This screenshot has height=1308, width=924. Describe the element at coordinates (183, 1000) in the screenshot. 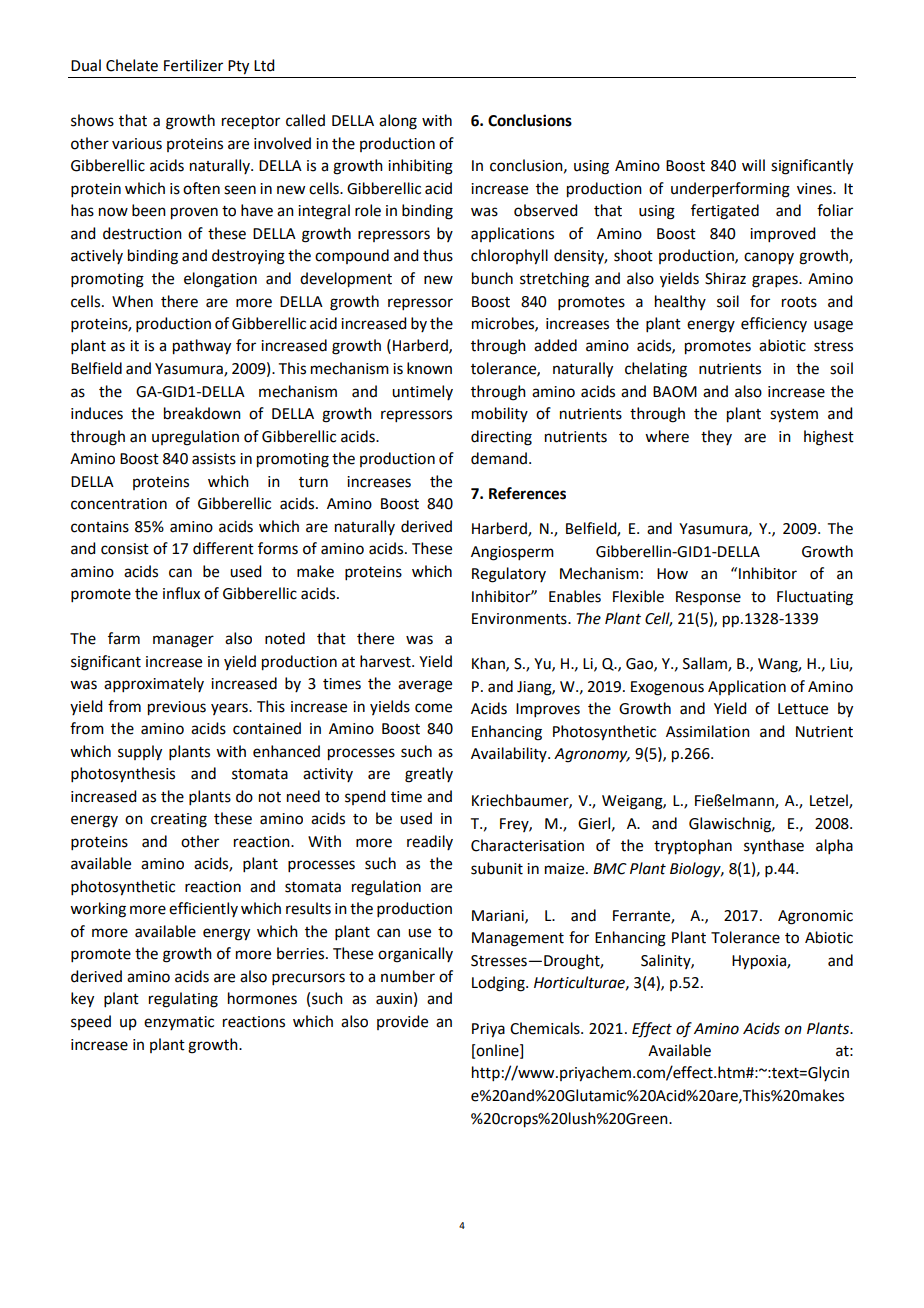

I see `regulating` at that location.
